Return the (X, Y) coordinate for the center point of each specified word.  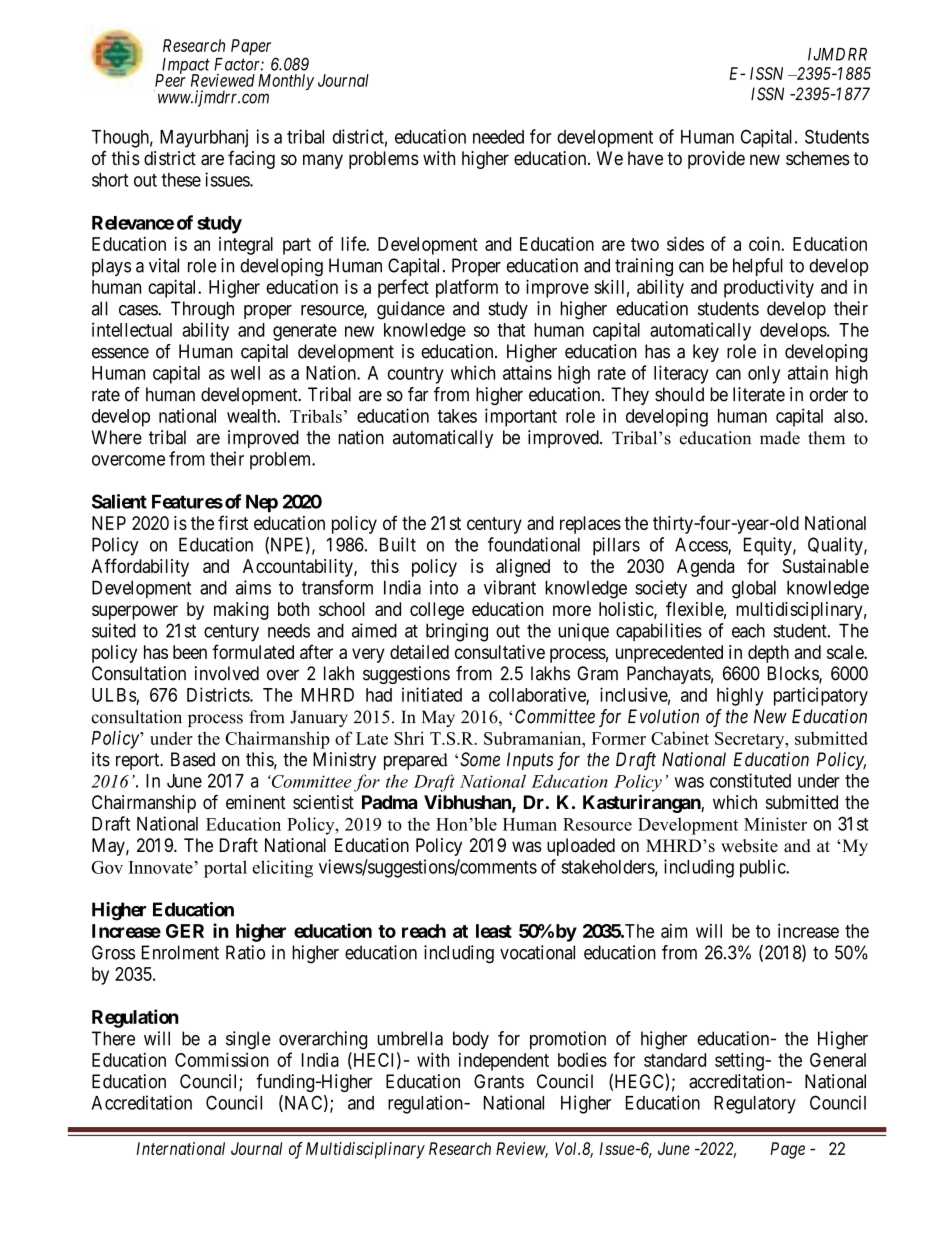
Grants (499, 1081)
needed (498, 137)
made (780, 438)
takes (457, 416)
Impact (184, 67)
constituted (750, 780)
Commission (222, 1059)
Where (116, 437)
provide (716, 160)
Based (193, 759)
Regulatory (755, 1105)
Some (480, 759)
